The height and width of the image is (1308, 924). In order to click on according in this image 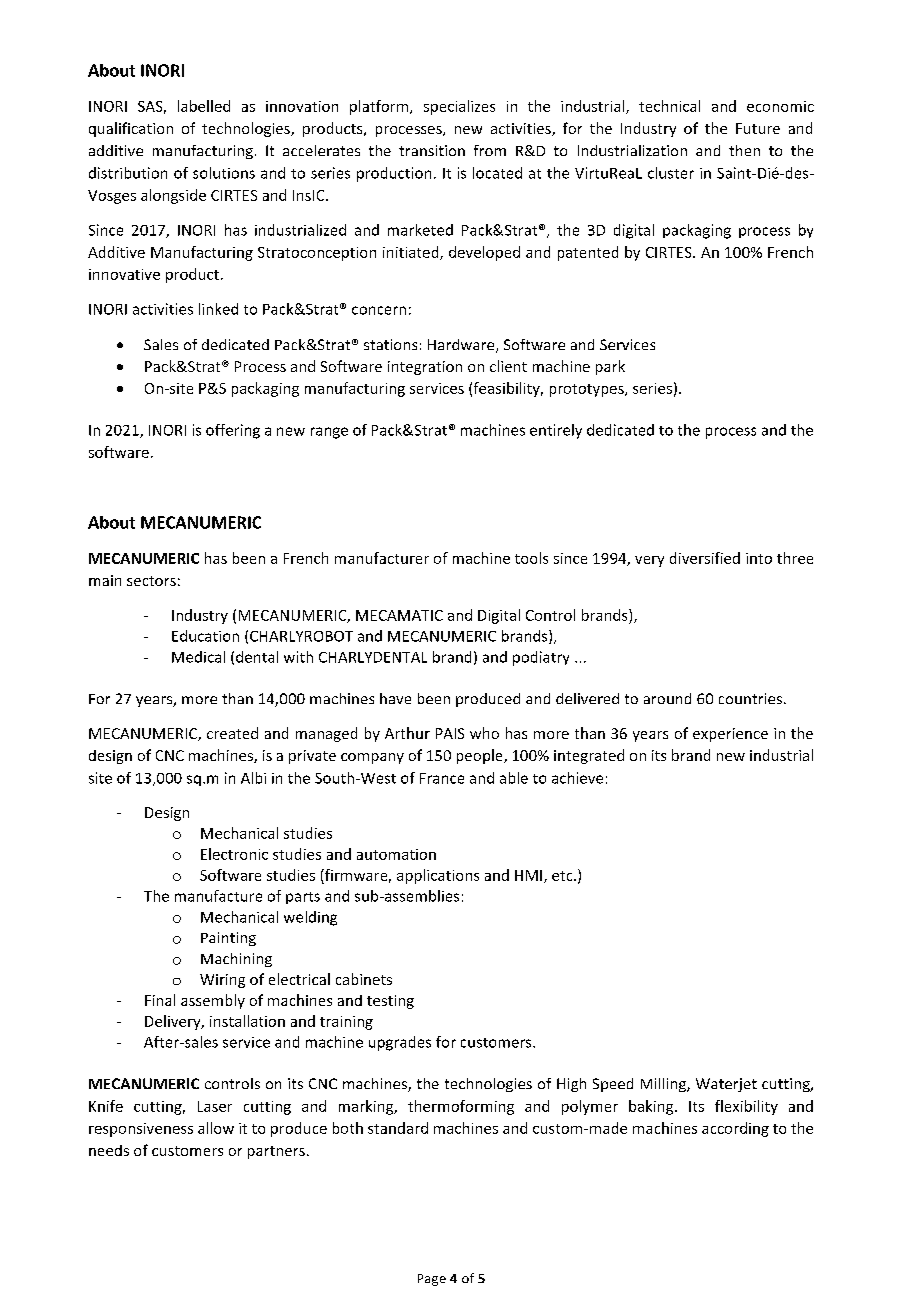, I will do `click(735, 1129)`.
